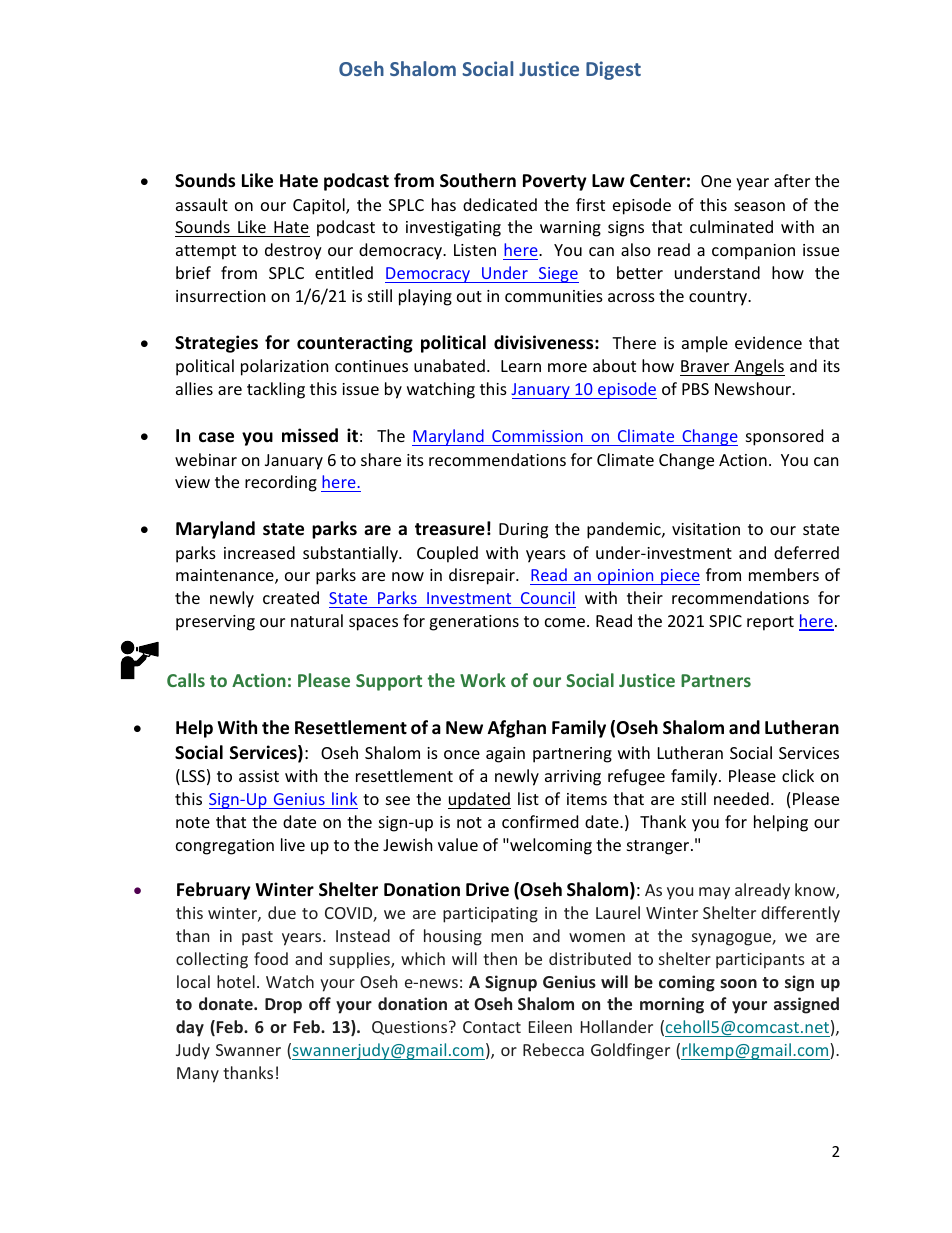 This screenshot has height=1233, width=952. What do you see at coordinates (784, 574) in the screenshot?
I see `members` at bounding box center [784, 574].
